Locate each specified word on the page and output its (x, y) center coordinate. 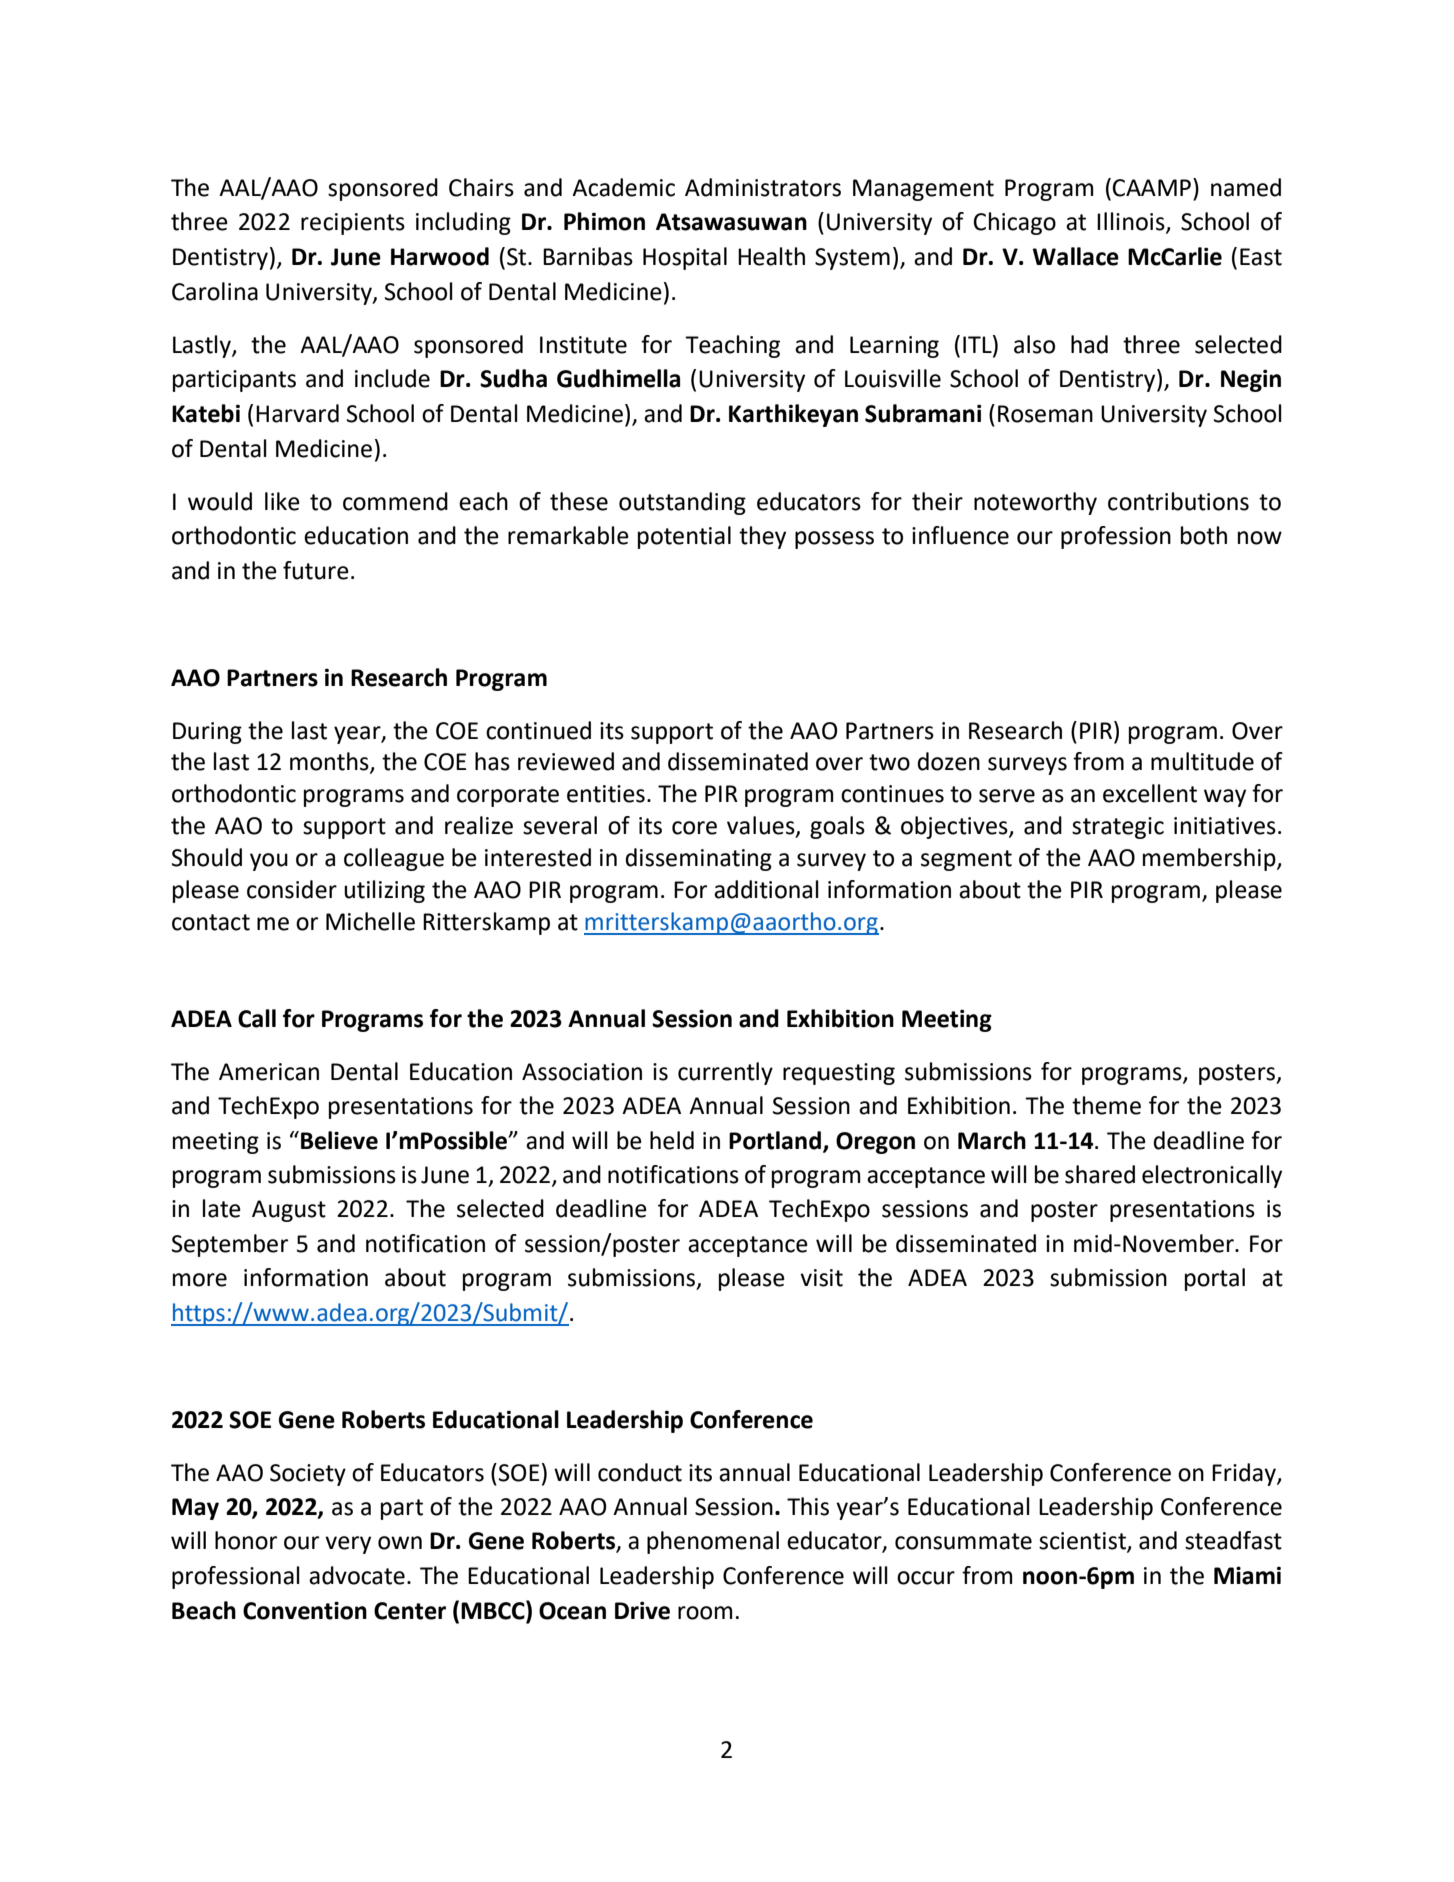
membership (1210, 859)
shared (1100, 1174)
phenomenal (713, 1542)
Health (771, 256)
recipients (353, 224)
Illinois (1132, 222)
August (289, 1211)
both (1204, 535)
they (762, 537)
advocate (357, 1575)
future (316, 570)
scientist (1083, 1542)
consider (292, 889)
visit (821, 1278)
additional (766, 889)
